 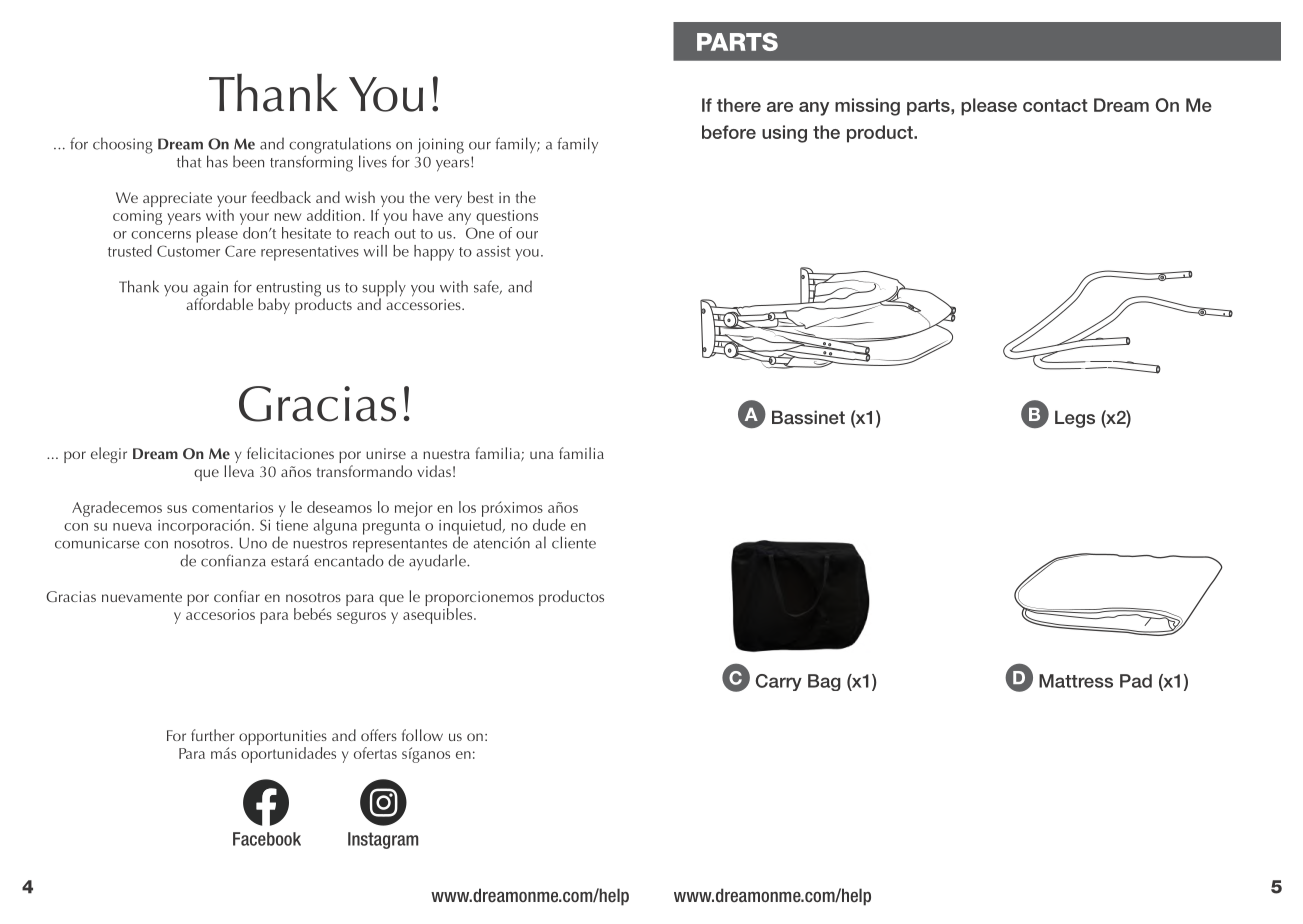 I want to click on Facebook, so click(x=267, y=839).
